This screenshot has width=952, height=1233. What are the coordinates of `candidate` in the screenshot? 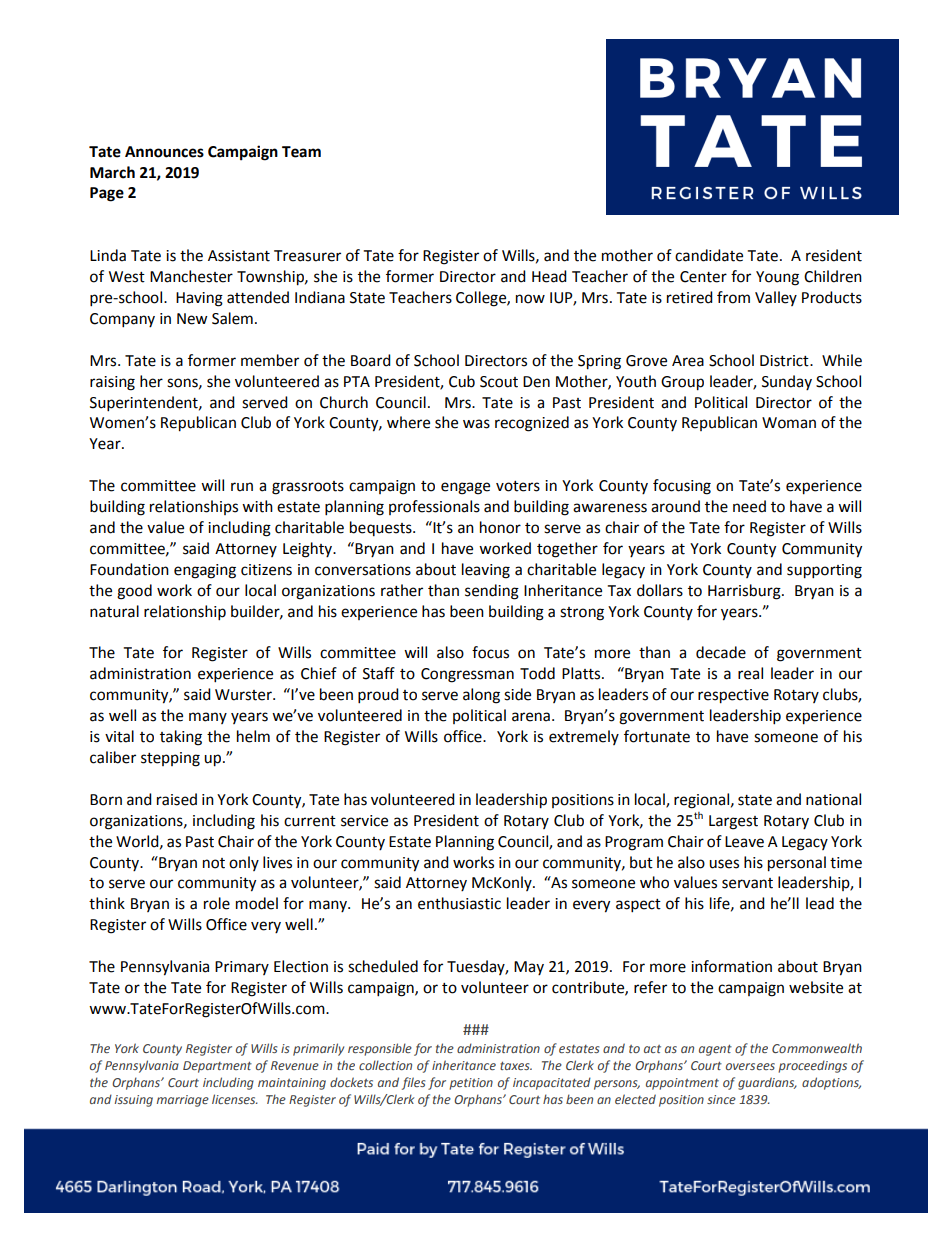 It's located at (709, 255).
